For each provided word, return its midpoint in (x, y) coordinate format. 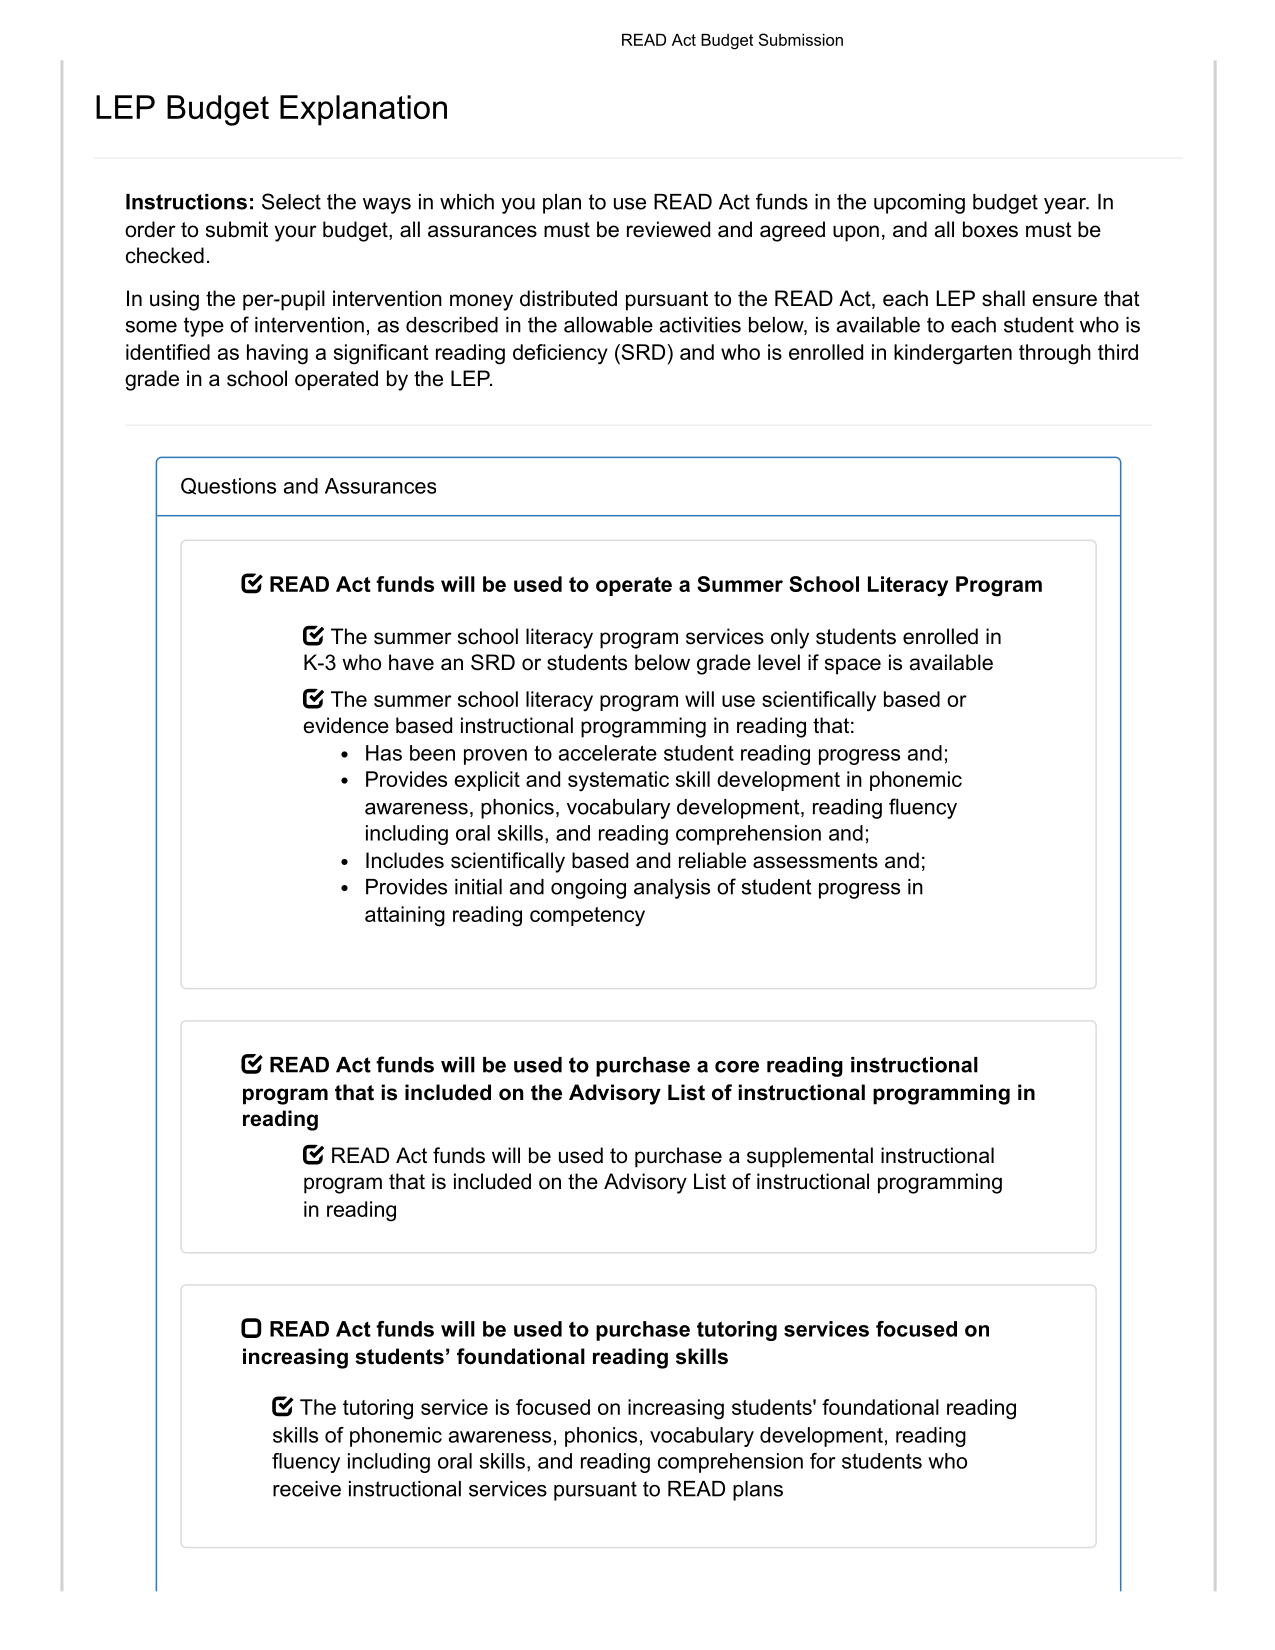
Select (291, 201)
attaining (405, 916)
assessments (815, 861)
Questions (228, 486)
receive (307, 1489)
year (1066, 206)
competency (587, 917)
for (822, 1461)
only (790, 638)
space (853, 666)
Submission (801, 39)
